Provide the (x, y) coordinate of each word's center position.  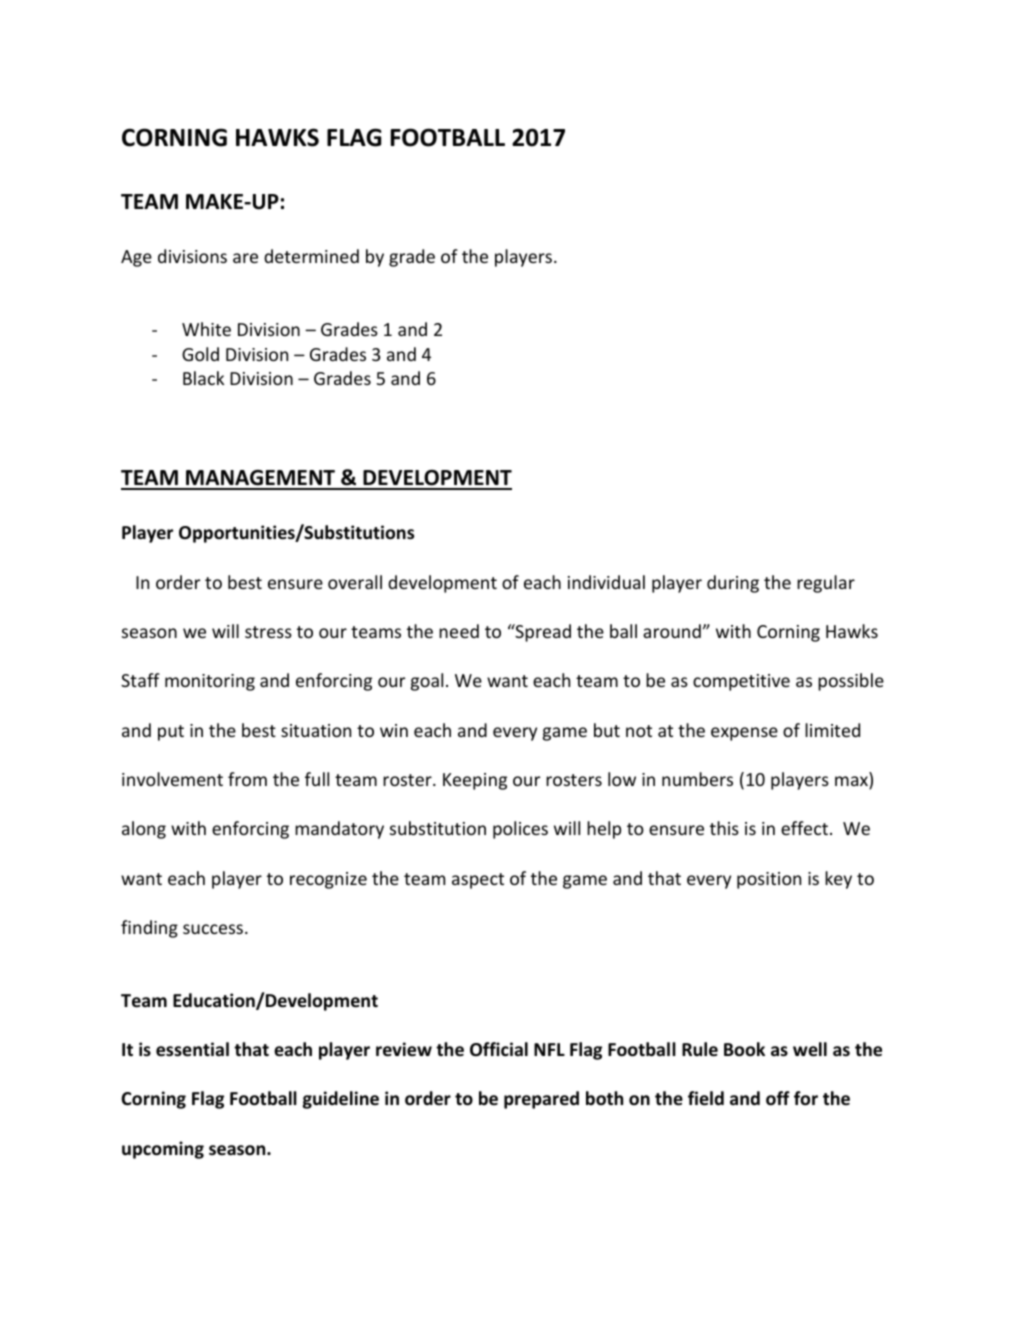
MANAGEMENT (260, 479)
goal (427, 682)
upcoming (163, 1150)
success (214, 929)
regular (826, 584)
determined (311, 256)
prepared (541, 1100)
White (206, 329)
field (706, 1098)
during (733, 584)
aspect (478, 881)
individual (606, 582)
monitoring (210, 682)
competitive (741, 682)
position (769, 880)
